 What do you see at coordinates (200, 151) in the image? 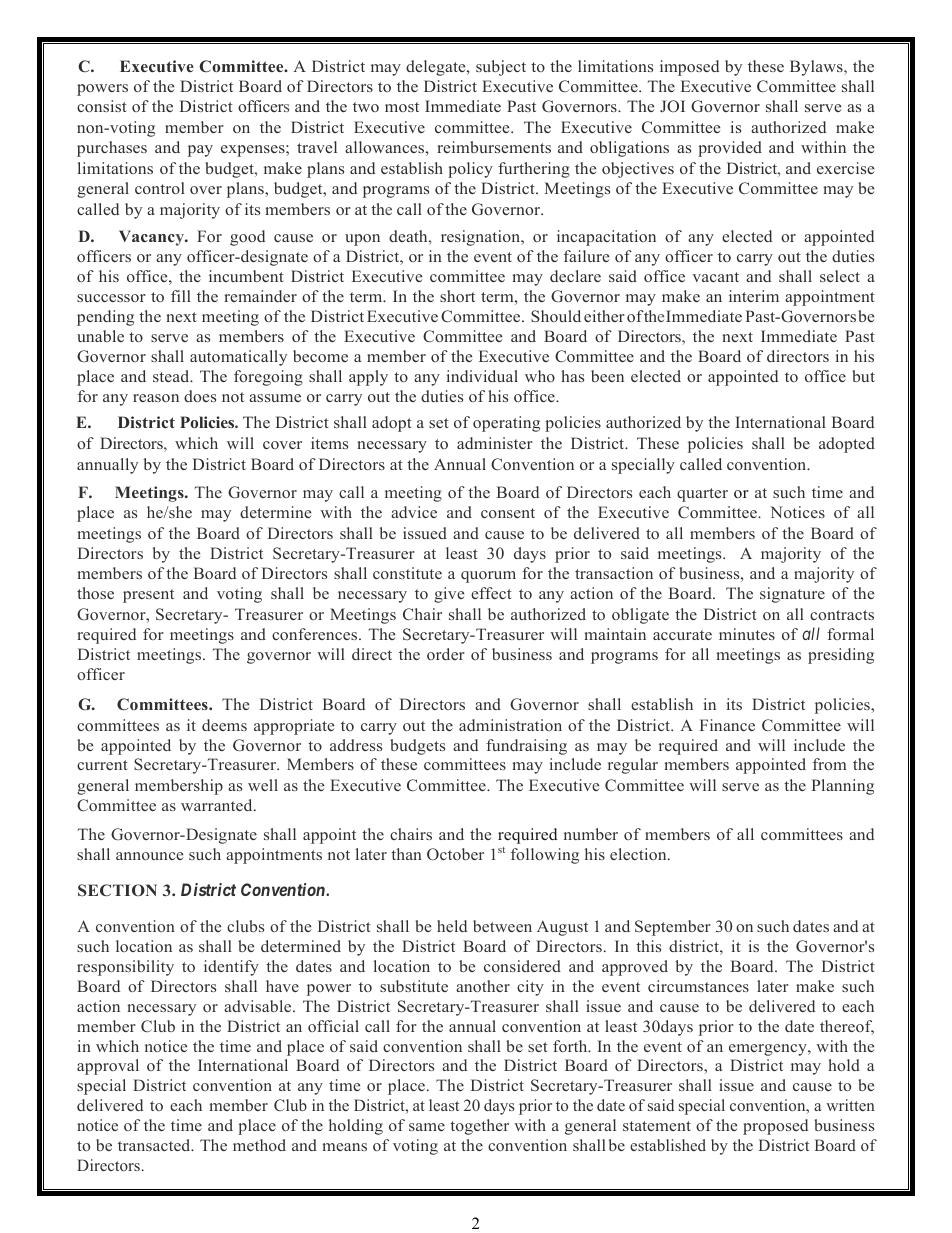
I see `pay` at bounding box center [200, 151].
